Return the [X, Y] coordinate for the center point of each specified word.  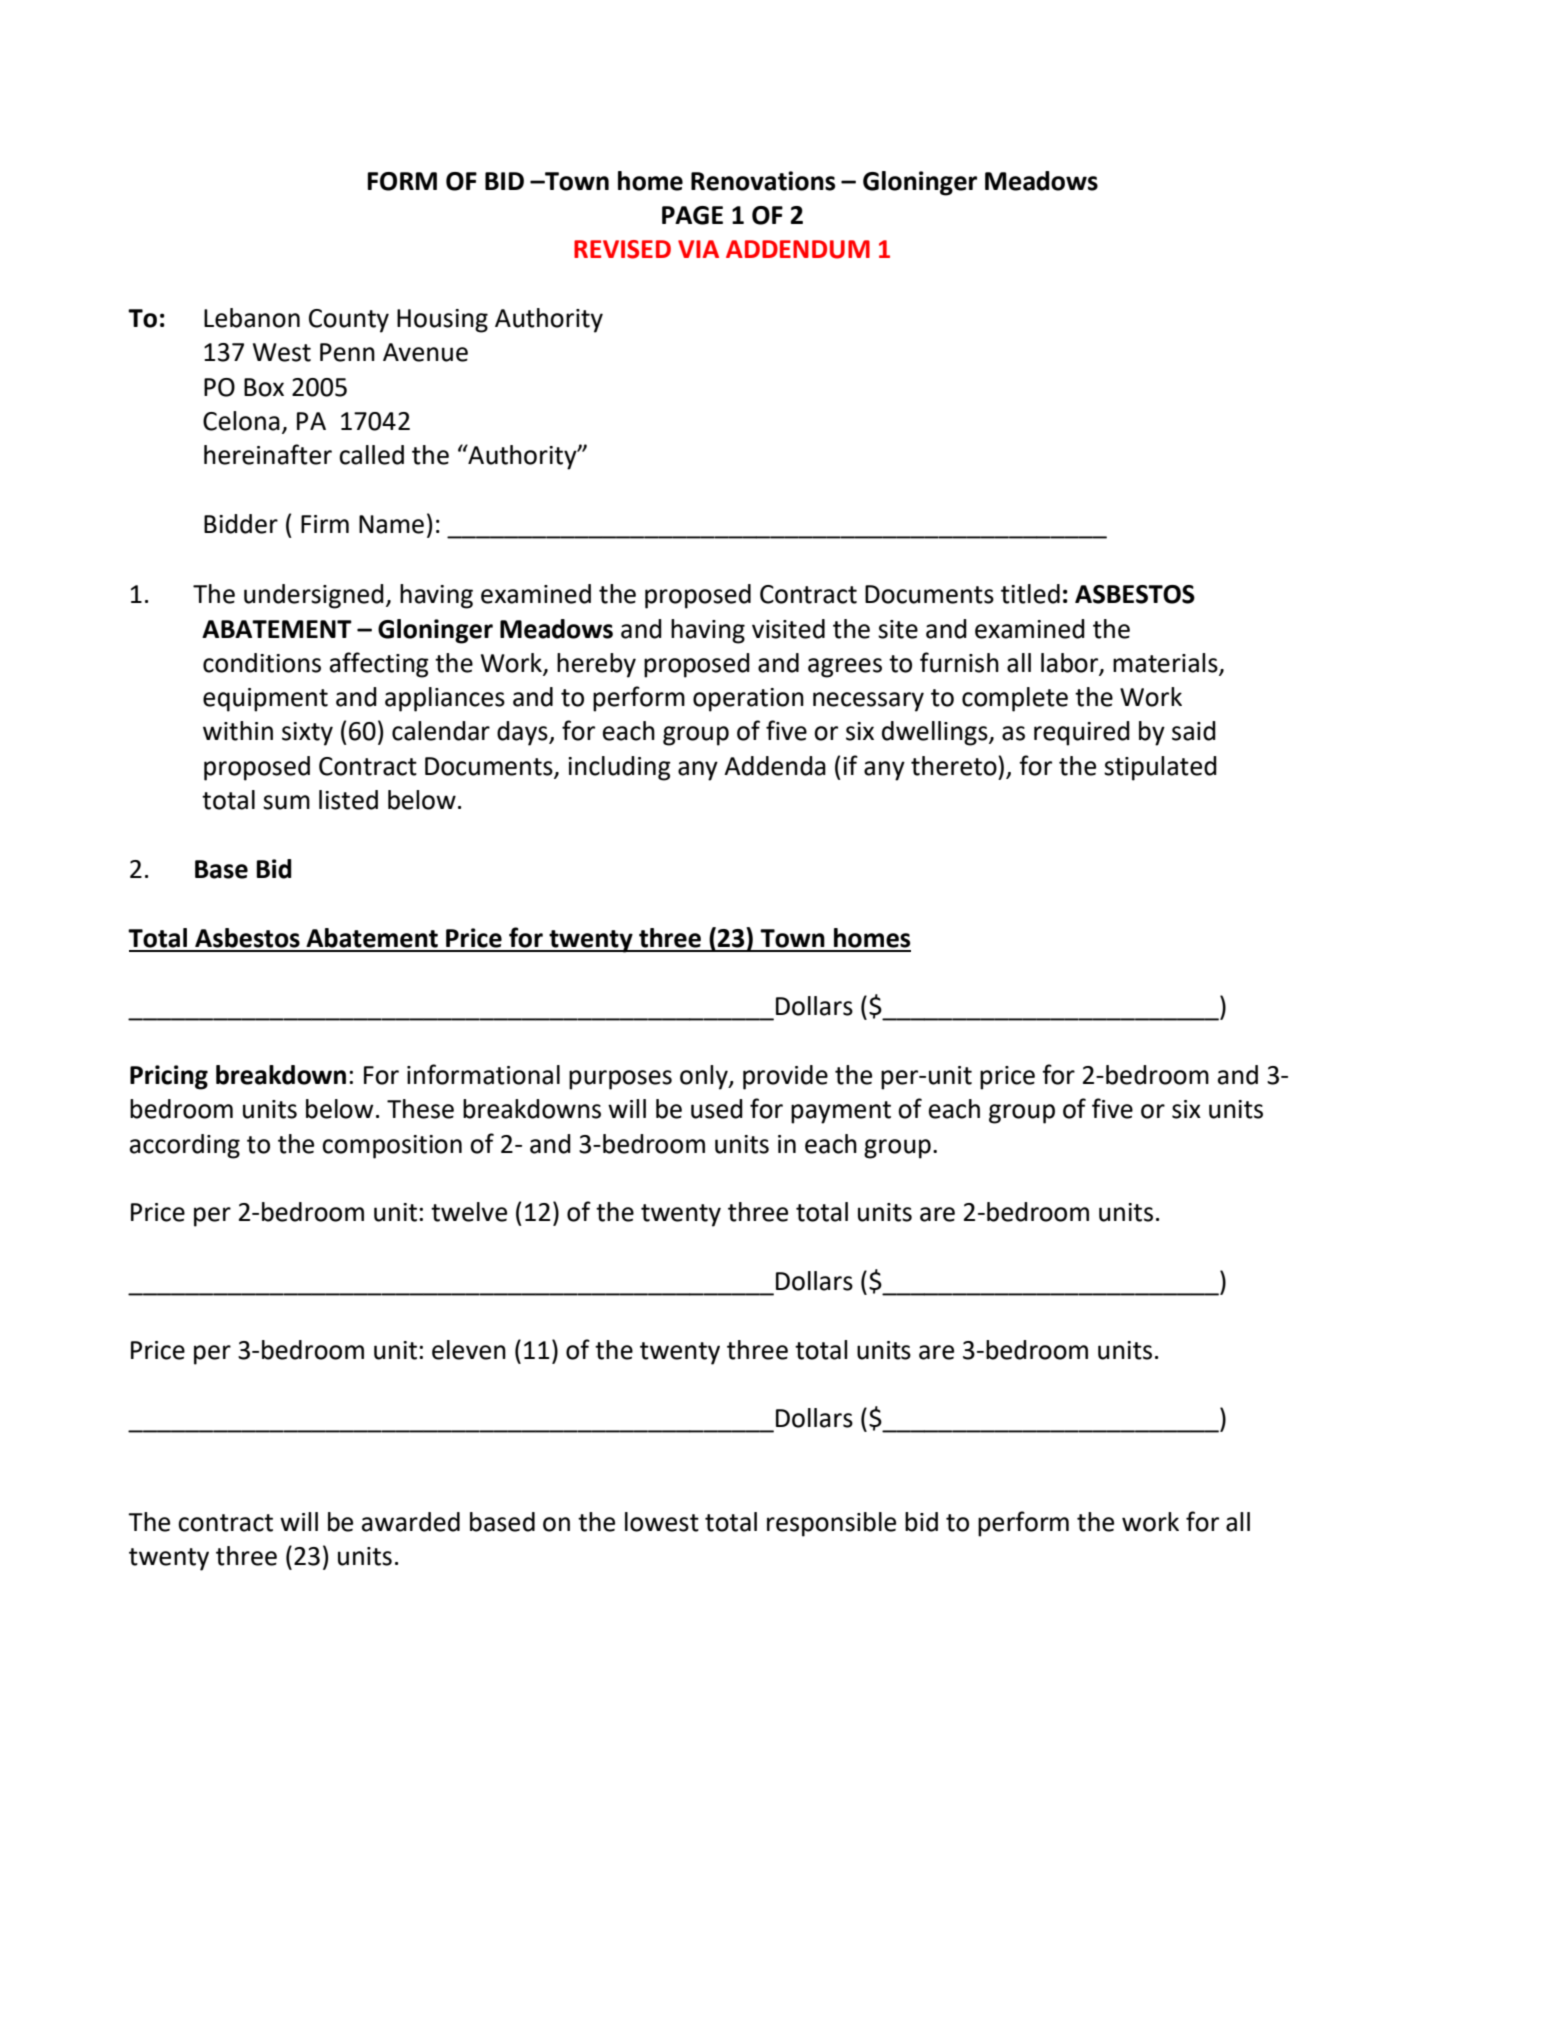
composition [392, 1147]
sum [286, 802]
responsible [831, 1524]
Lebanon [252, 318]
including [619, 768]
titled [1030, 594]
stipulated [1160, 768]
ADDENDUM [798, 249]
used [717, 1109]
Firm [325, 524]
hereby [596, 665]
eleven [469, 1350]
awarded [411, 1522]
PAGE [692, 215]
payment [841, 1112]
